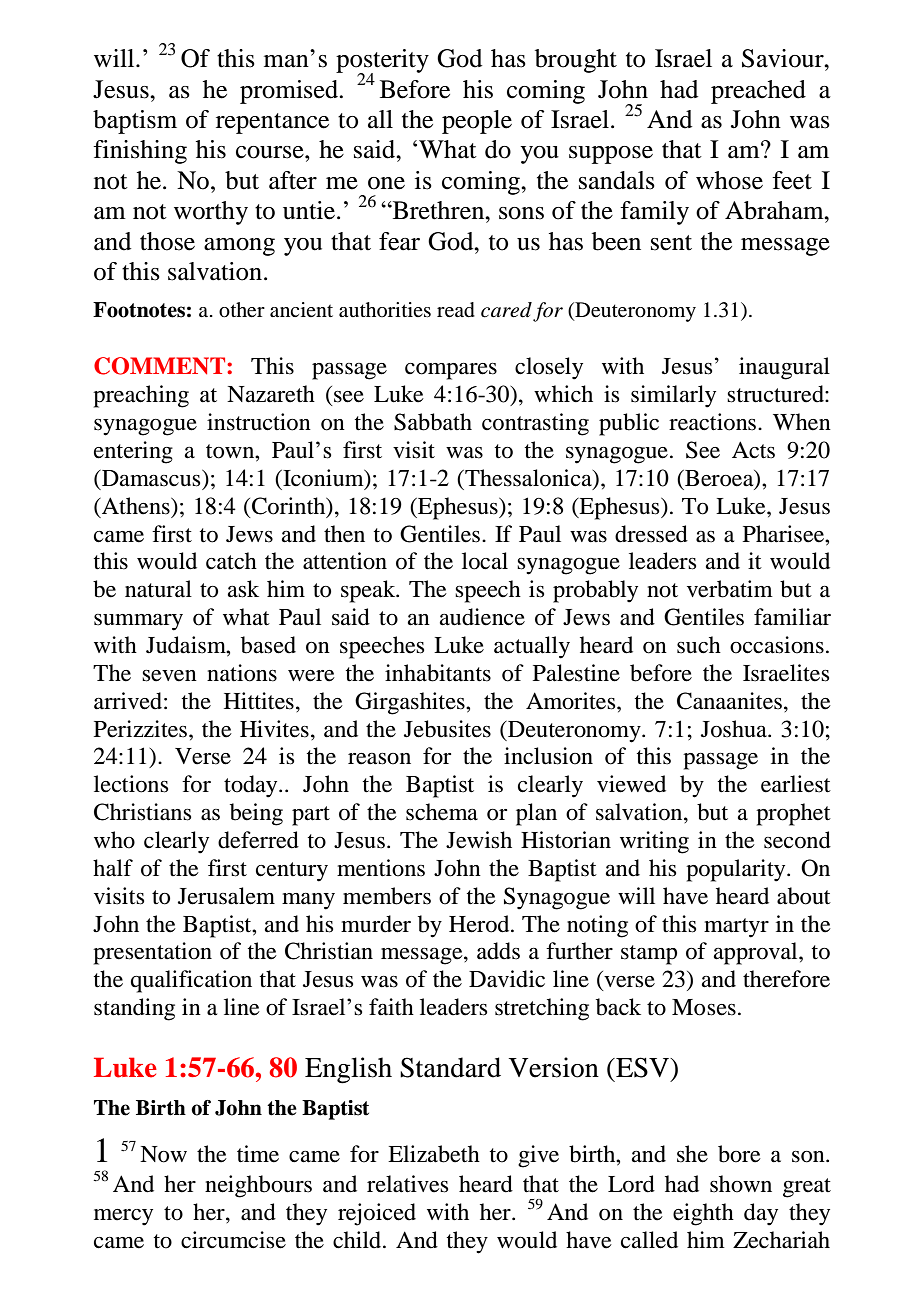  What do you see at coordinates (699, 645) in the page?
I see `such` at bounding box center [699, 645].
